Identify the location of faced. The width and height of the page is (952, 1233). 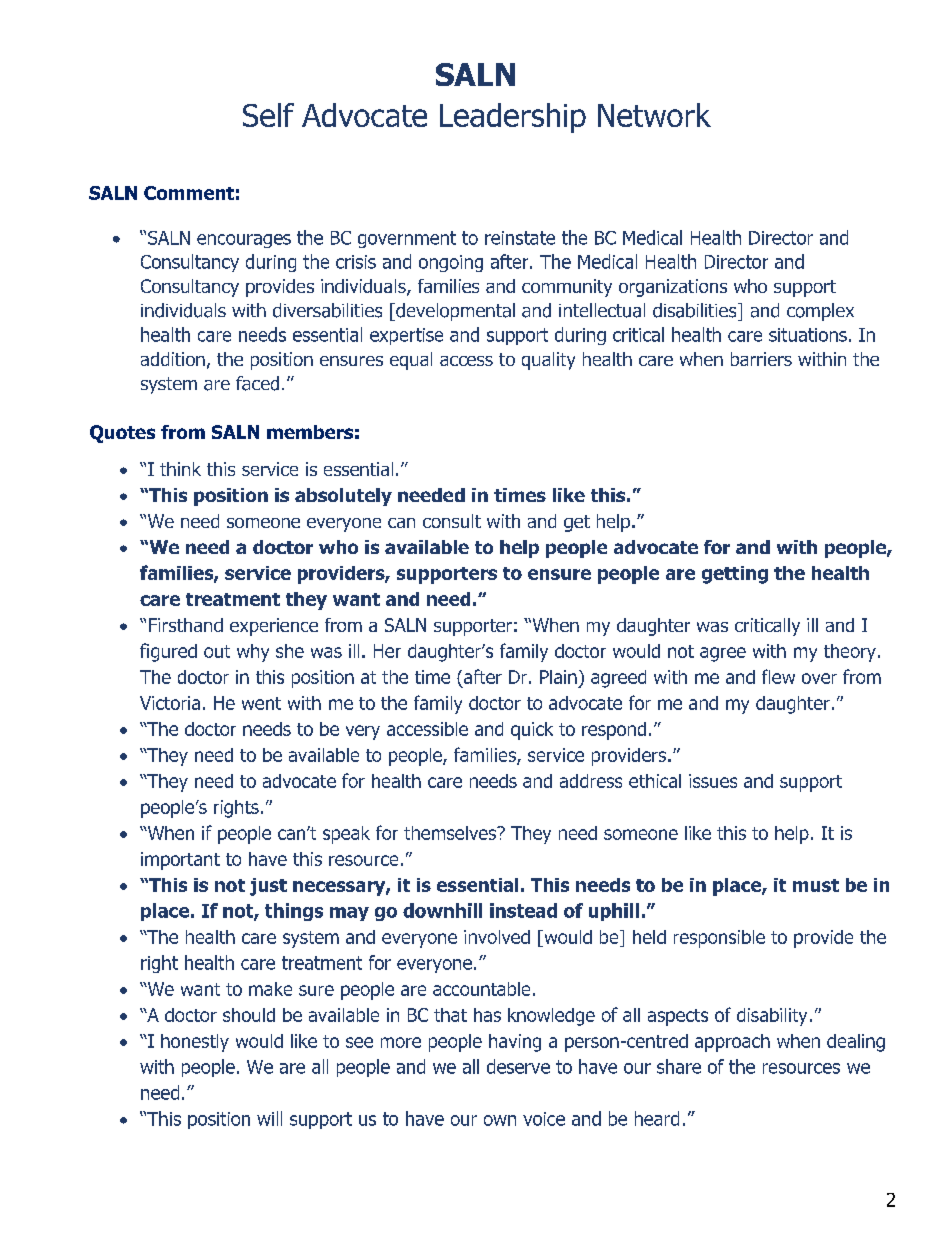
(257, 383).
